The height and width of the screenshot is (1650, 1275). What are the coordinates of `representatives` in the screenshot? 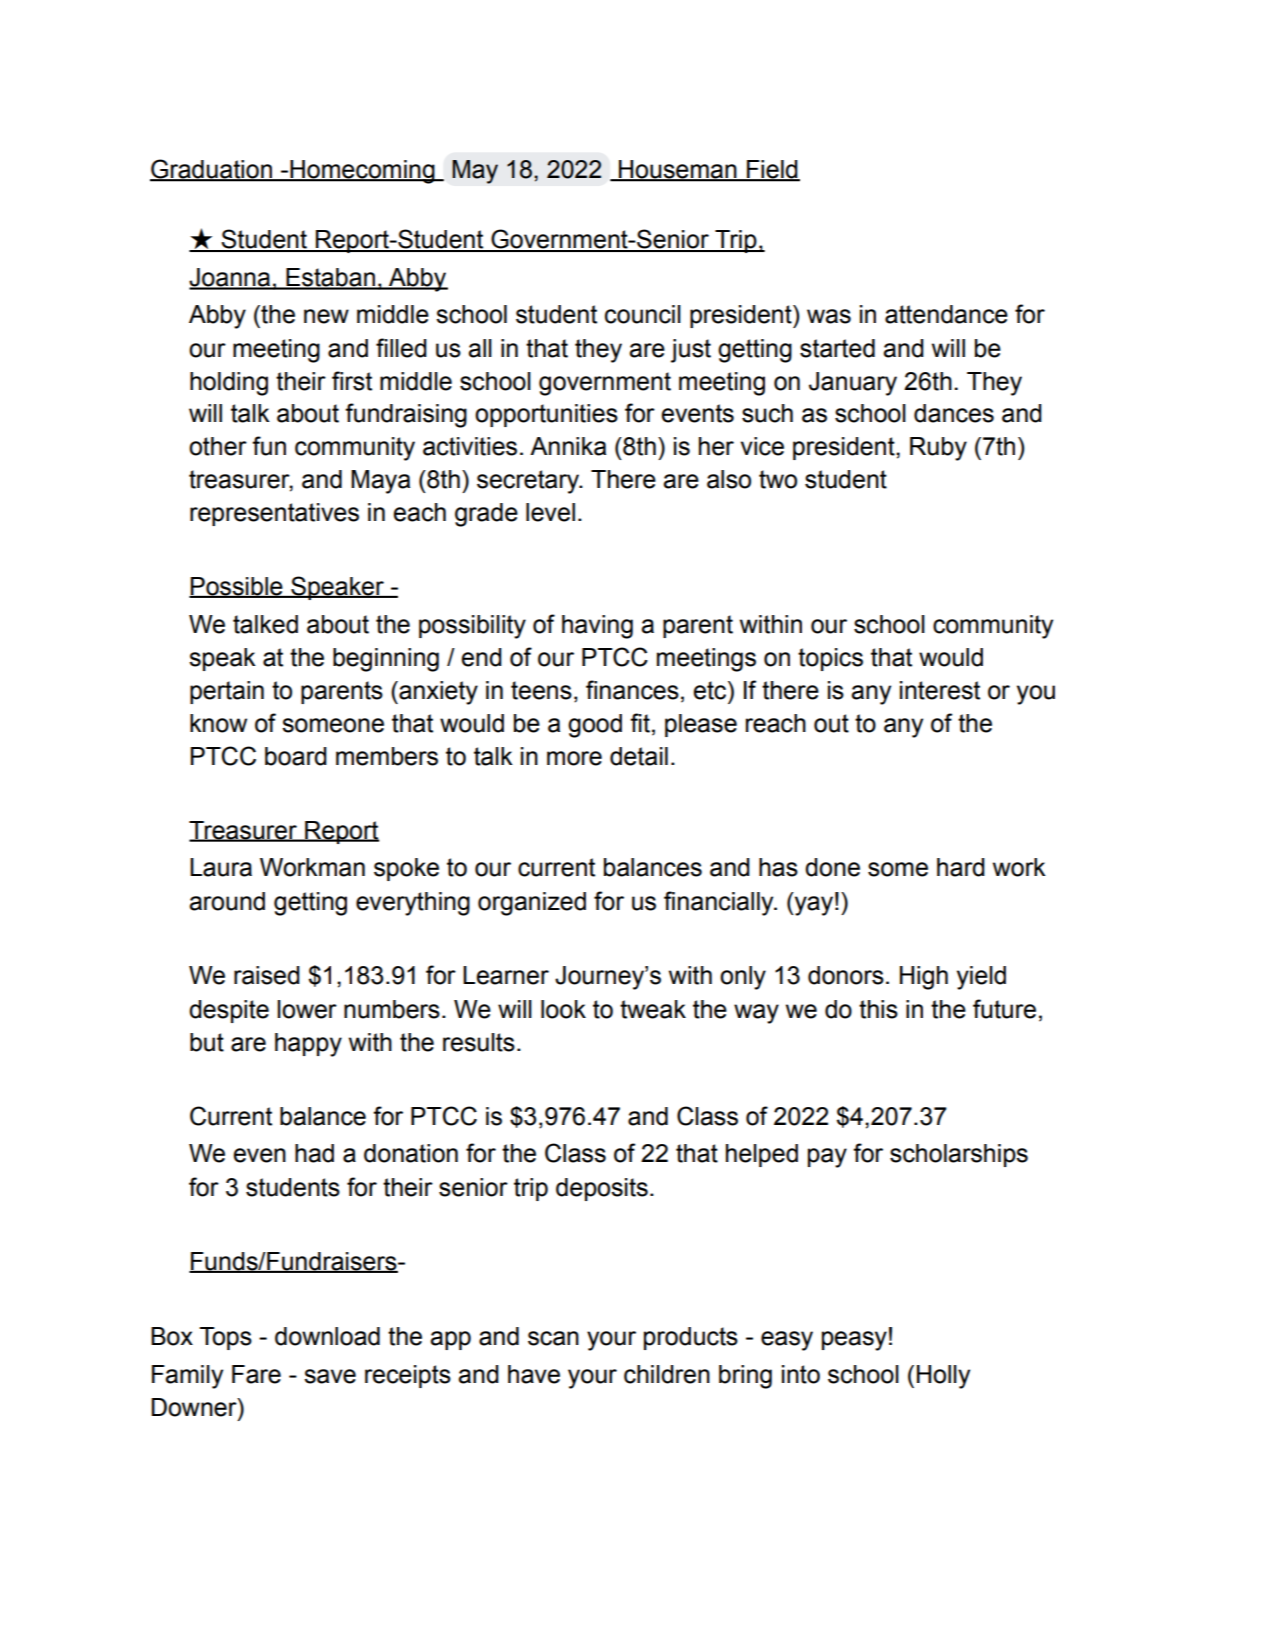 It's located at (274, 514).
